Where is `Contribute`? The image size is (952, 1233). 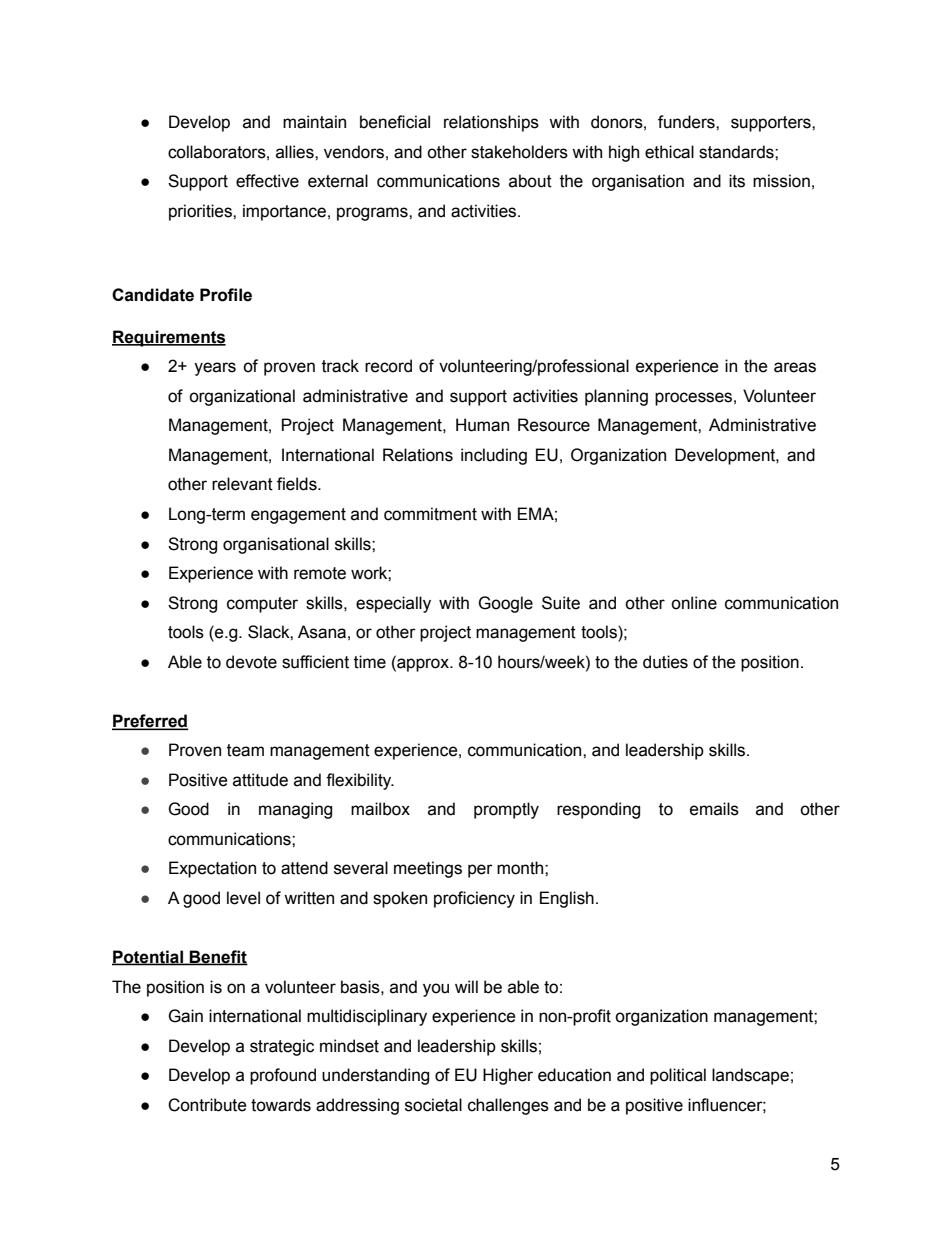 Contribute is located at coordinates (207, 1105).
